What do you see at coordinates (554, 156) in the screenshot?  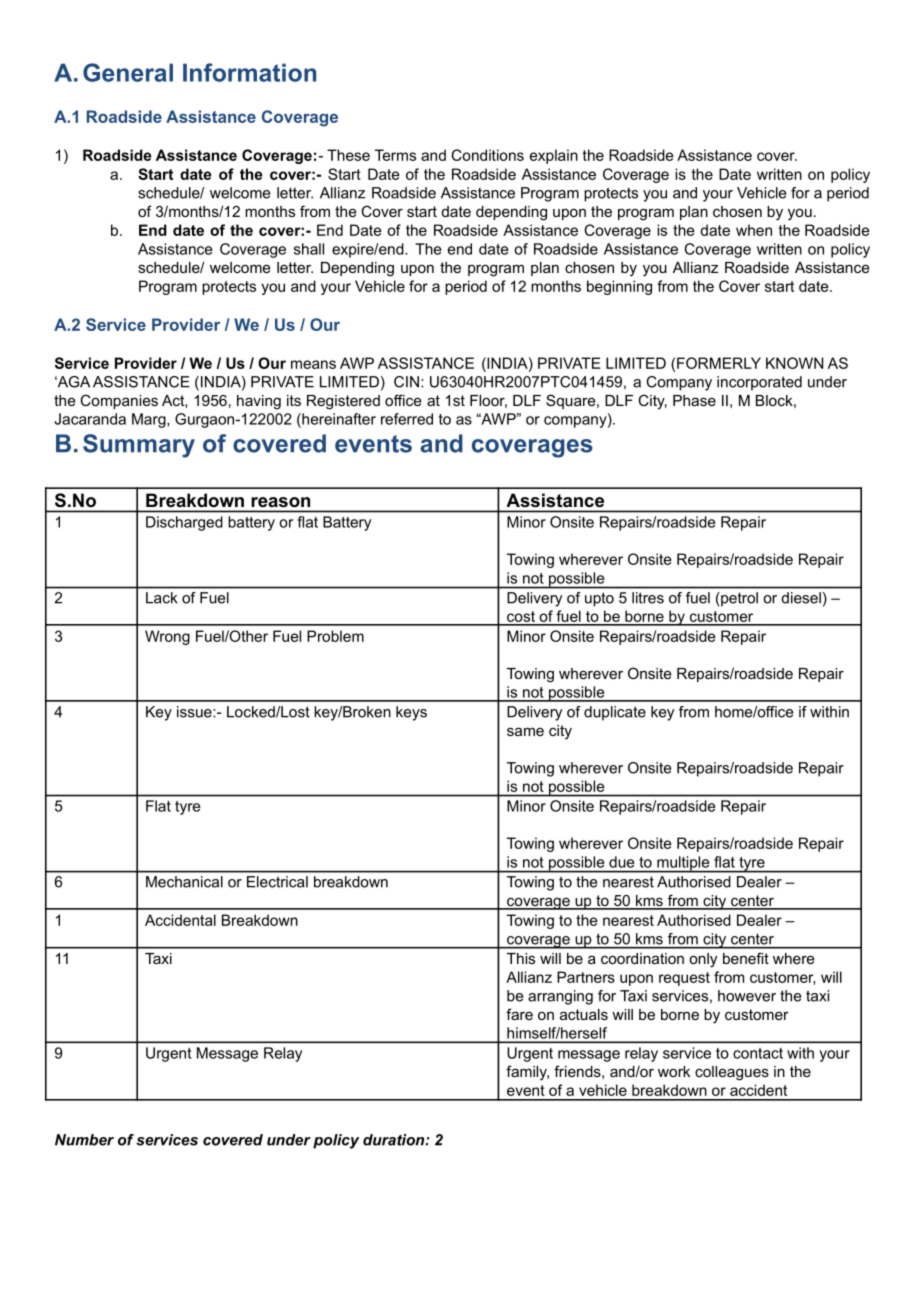 I see `explain` at bounding box center [554, 156].
